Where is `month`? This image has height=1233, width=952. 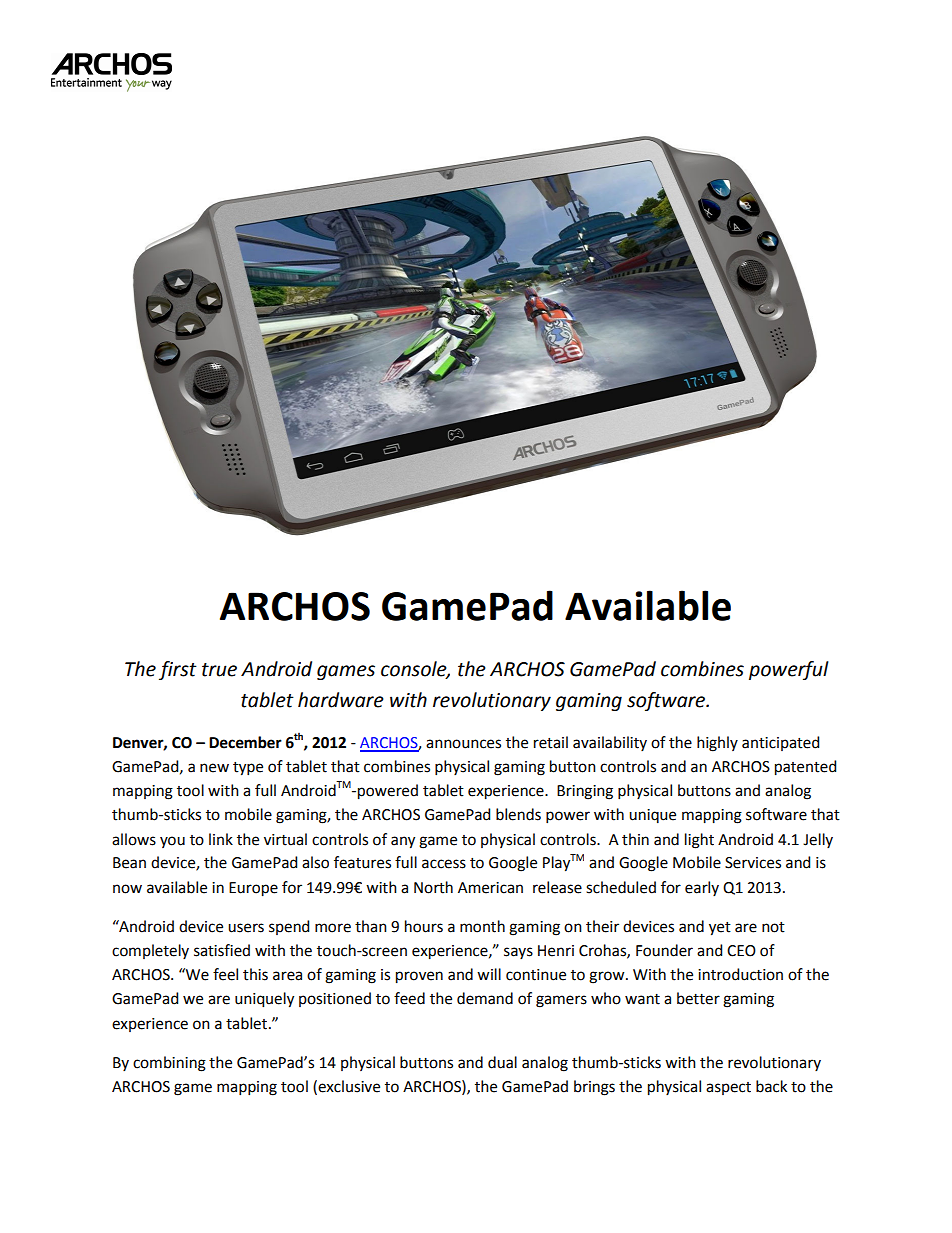
month is located at coordinates (482, 926).
